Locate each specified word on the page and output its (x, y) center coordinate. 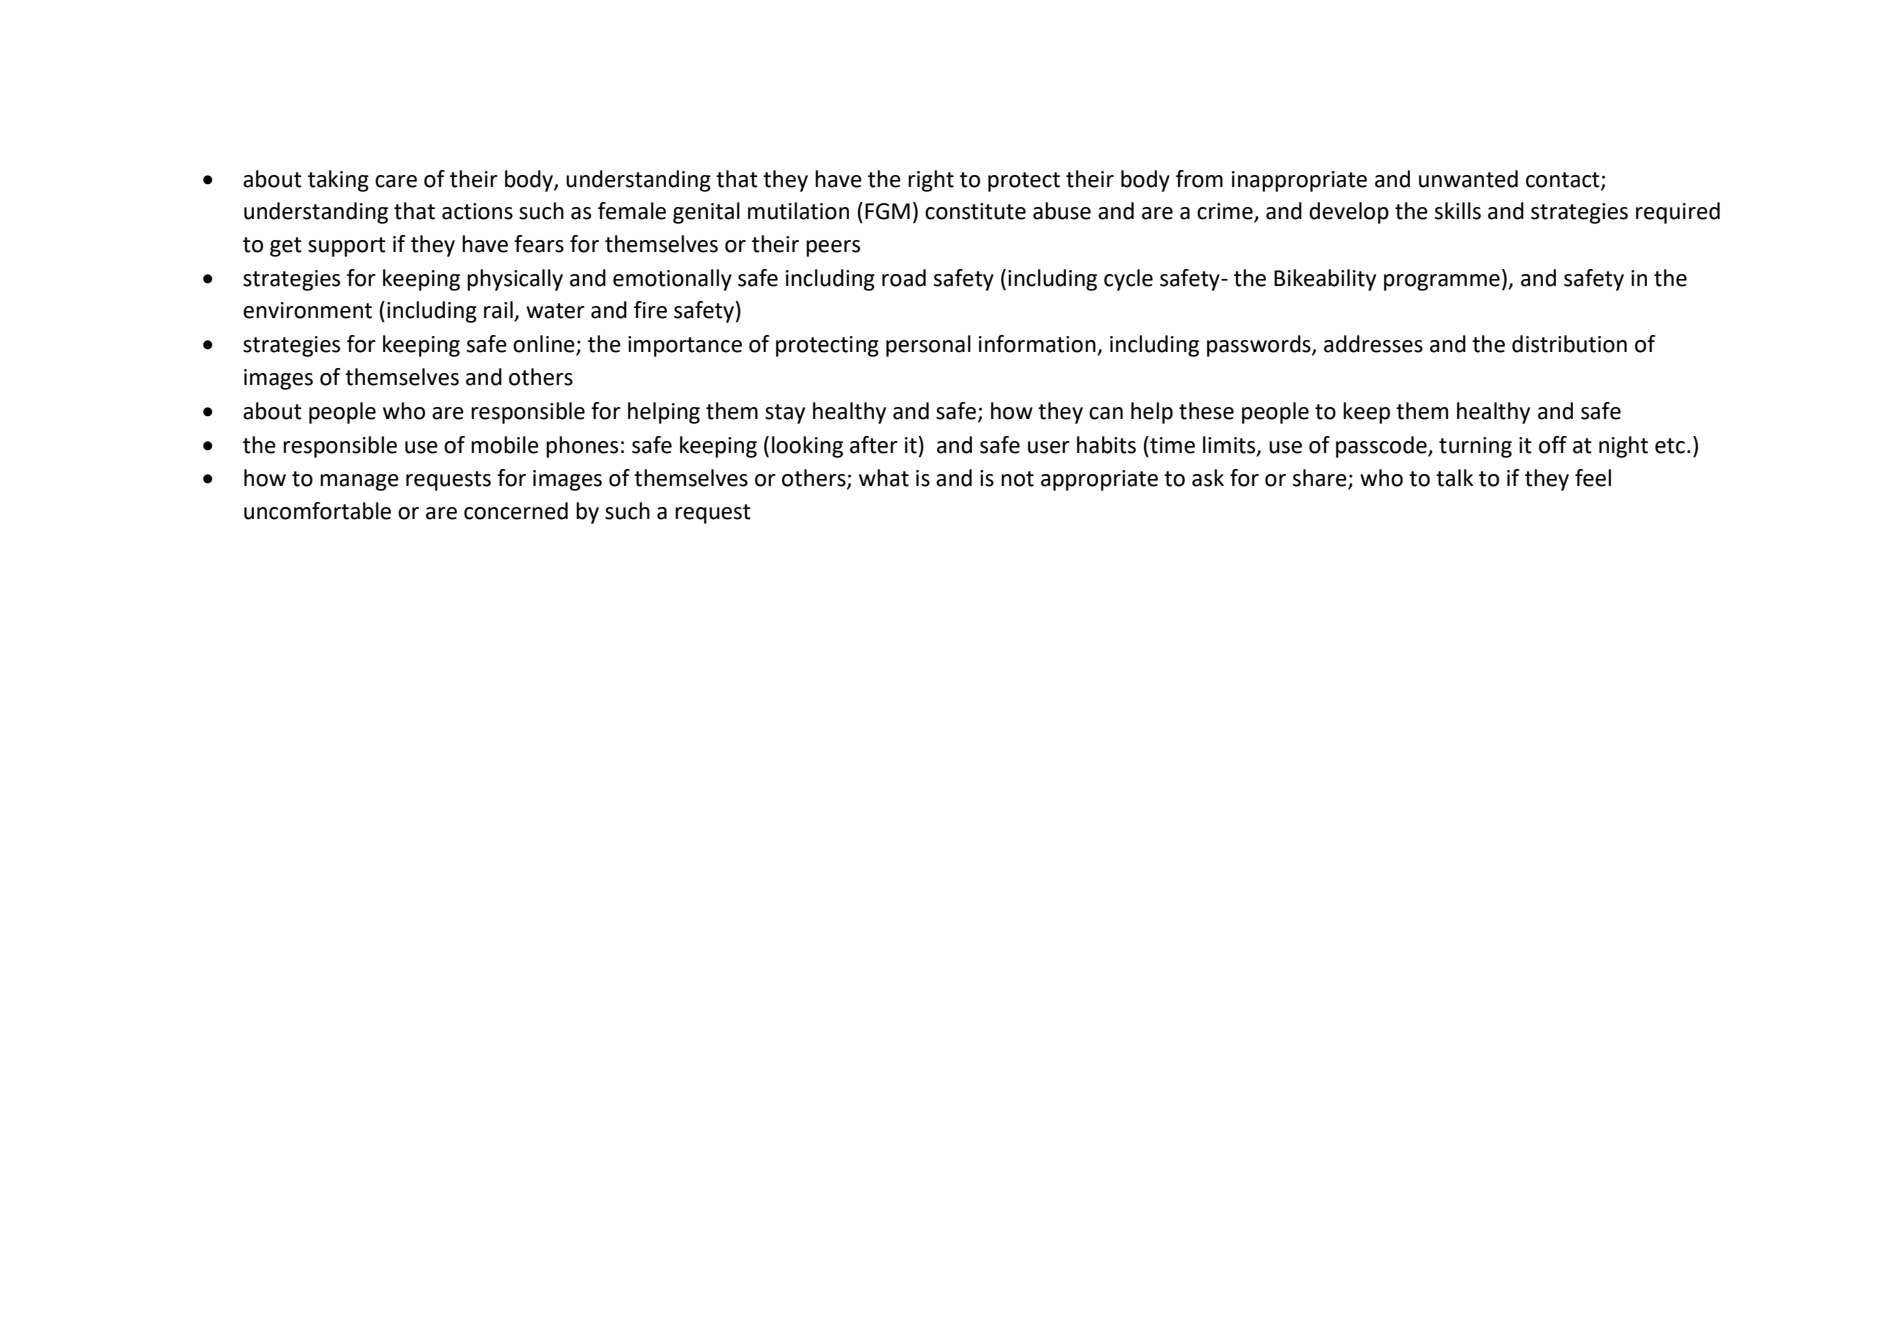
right (931, 181)
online (545, 345)
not (1017, 479)
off (1553, 445)
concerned (516, 511)
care (396, 181)
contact (1564, 180)
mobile (505, 445)
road (904, 278)
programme (1442, 282)
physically (515, 280)
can (1106, 413)
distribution (1569, 344)
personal (928, 346)
